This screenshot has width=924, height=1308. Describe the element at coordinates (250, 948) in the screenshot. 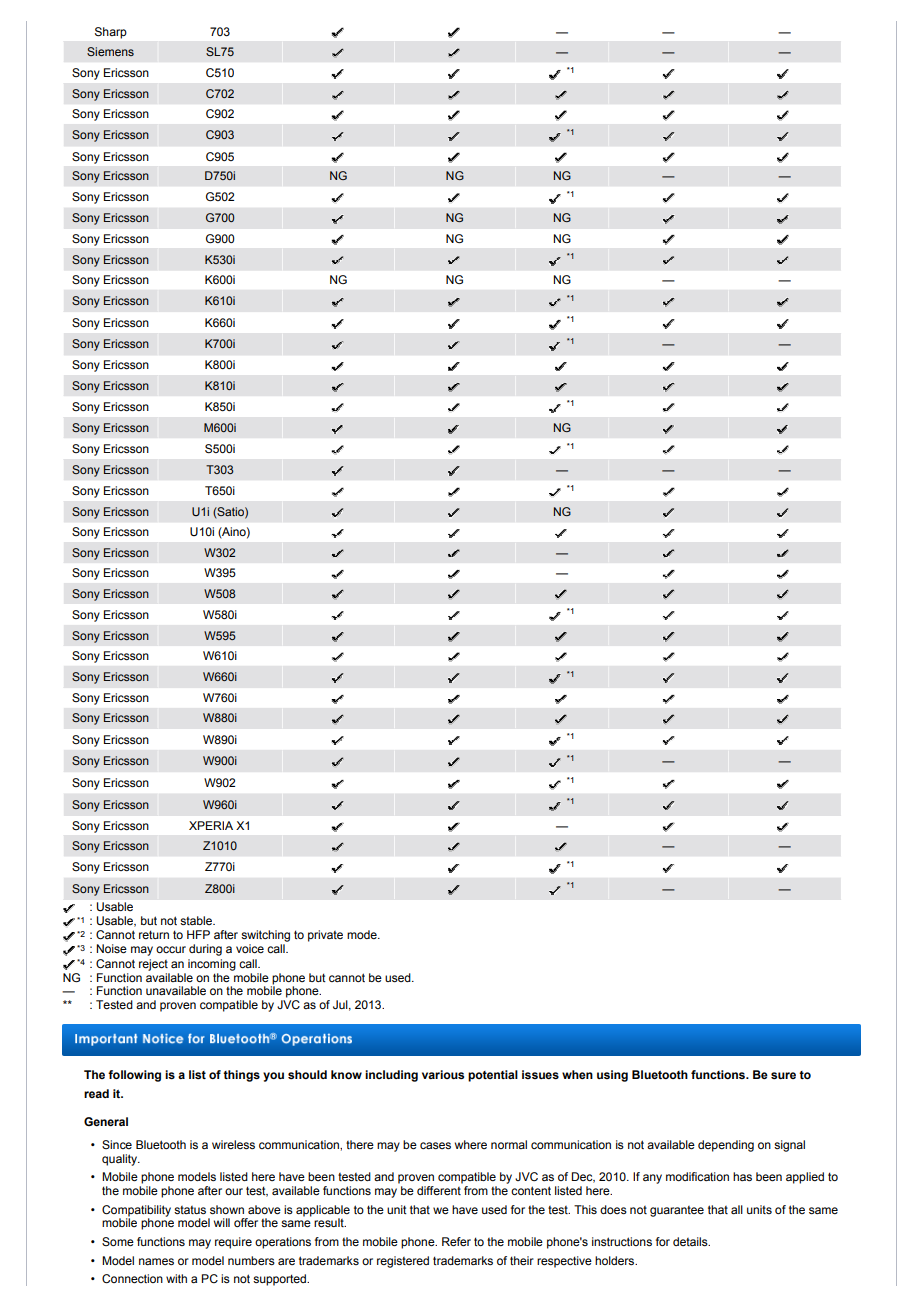

I see `voice` at that location.
